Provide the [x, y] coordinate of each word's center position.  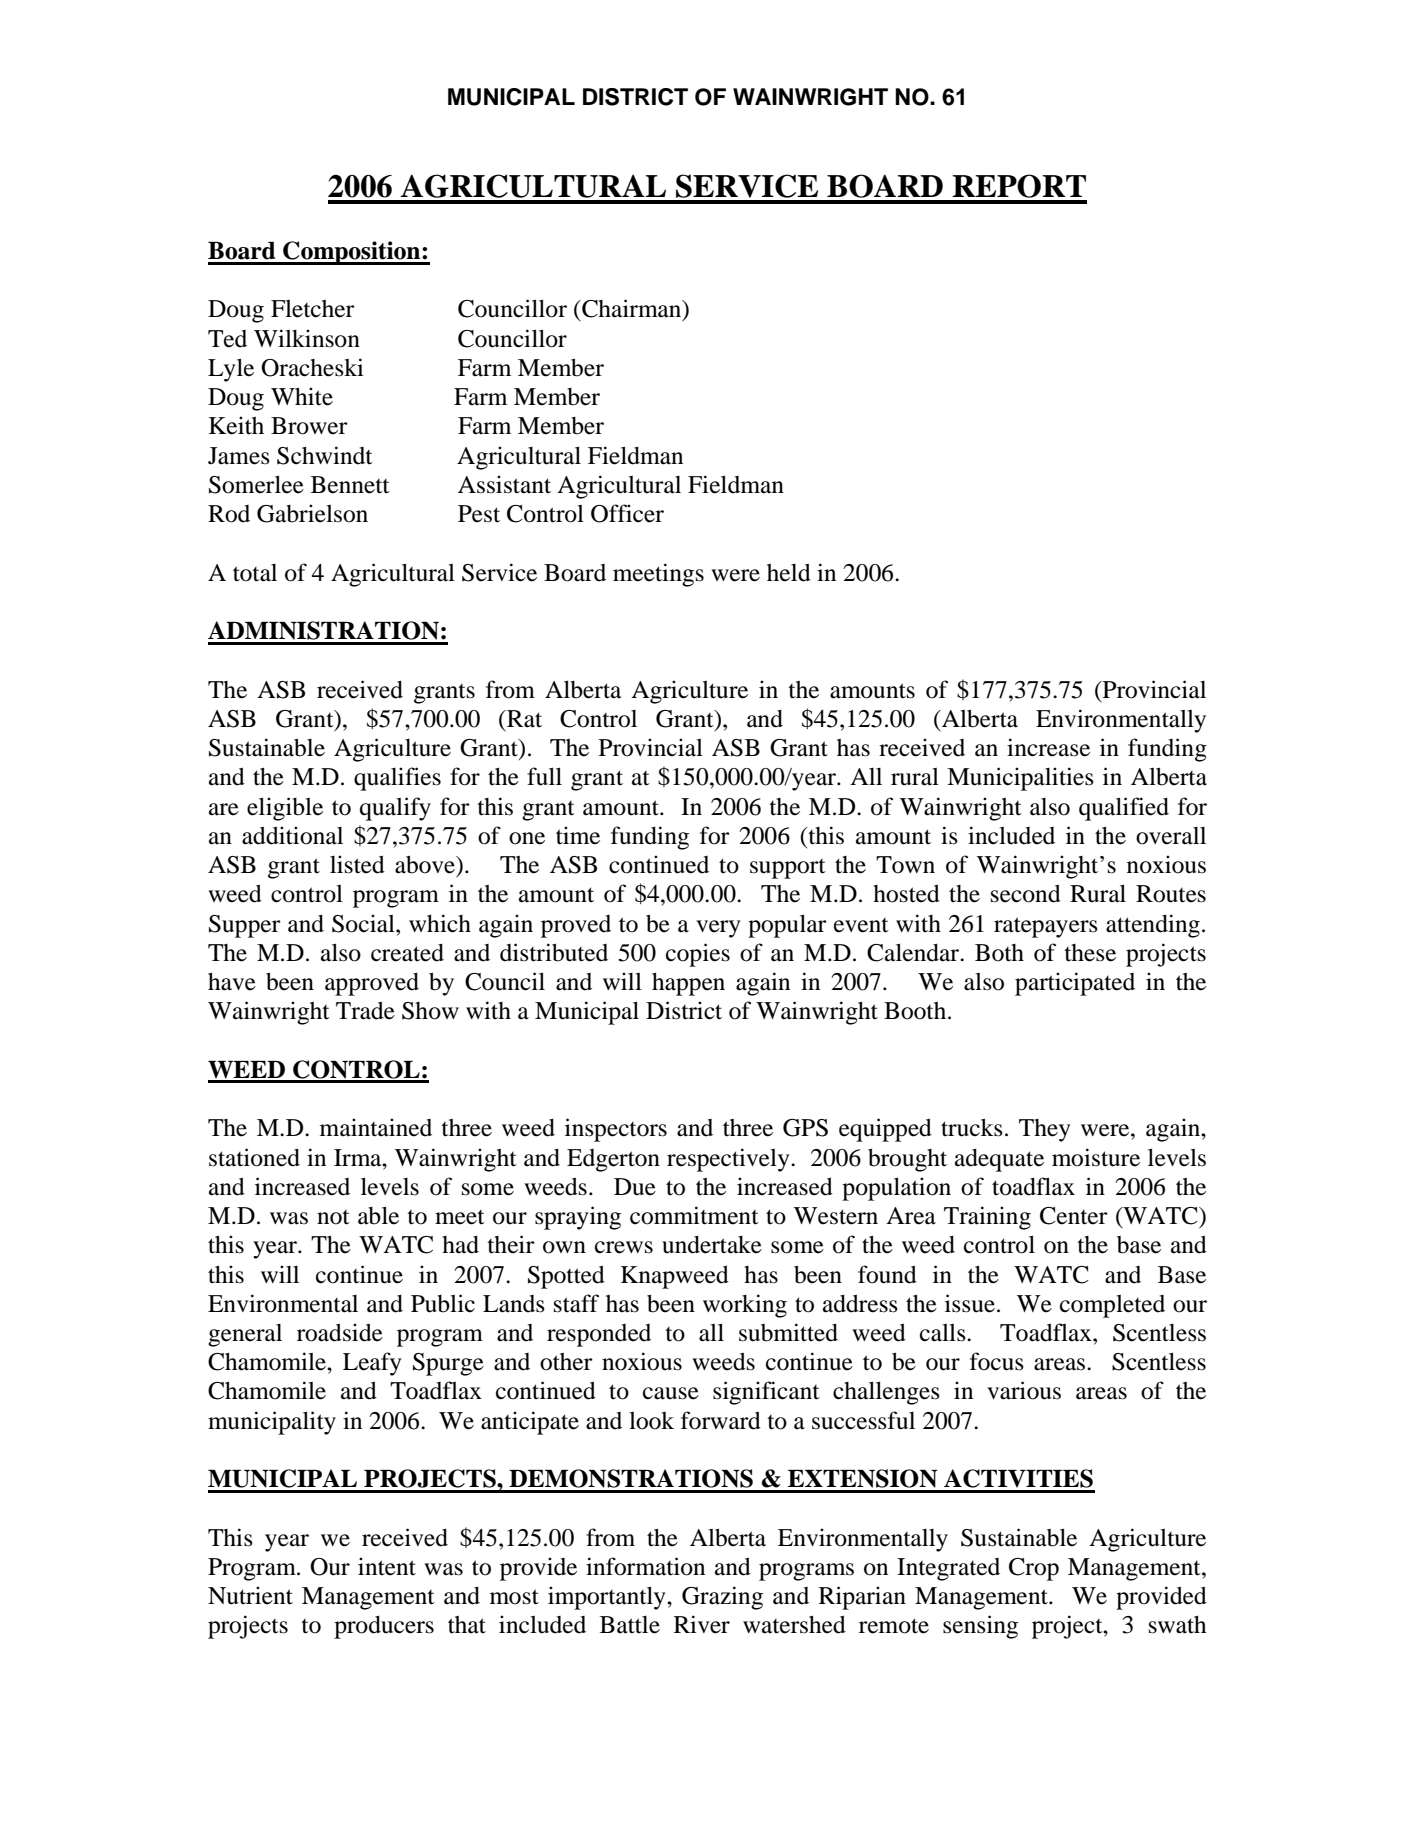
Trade [365, 1010]
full [544, 776]
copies [698, 955]
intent [387, 1566]
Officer [627, 513]
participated [1075, 984]
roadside [340, 1332]
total [255, 573]
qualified [1124, 809]
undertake [712, 1245]
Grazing [722, 1598]
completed [1112, 1306]
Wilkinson [307, 338]
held [789, 572]
